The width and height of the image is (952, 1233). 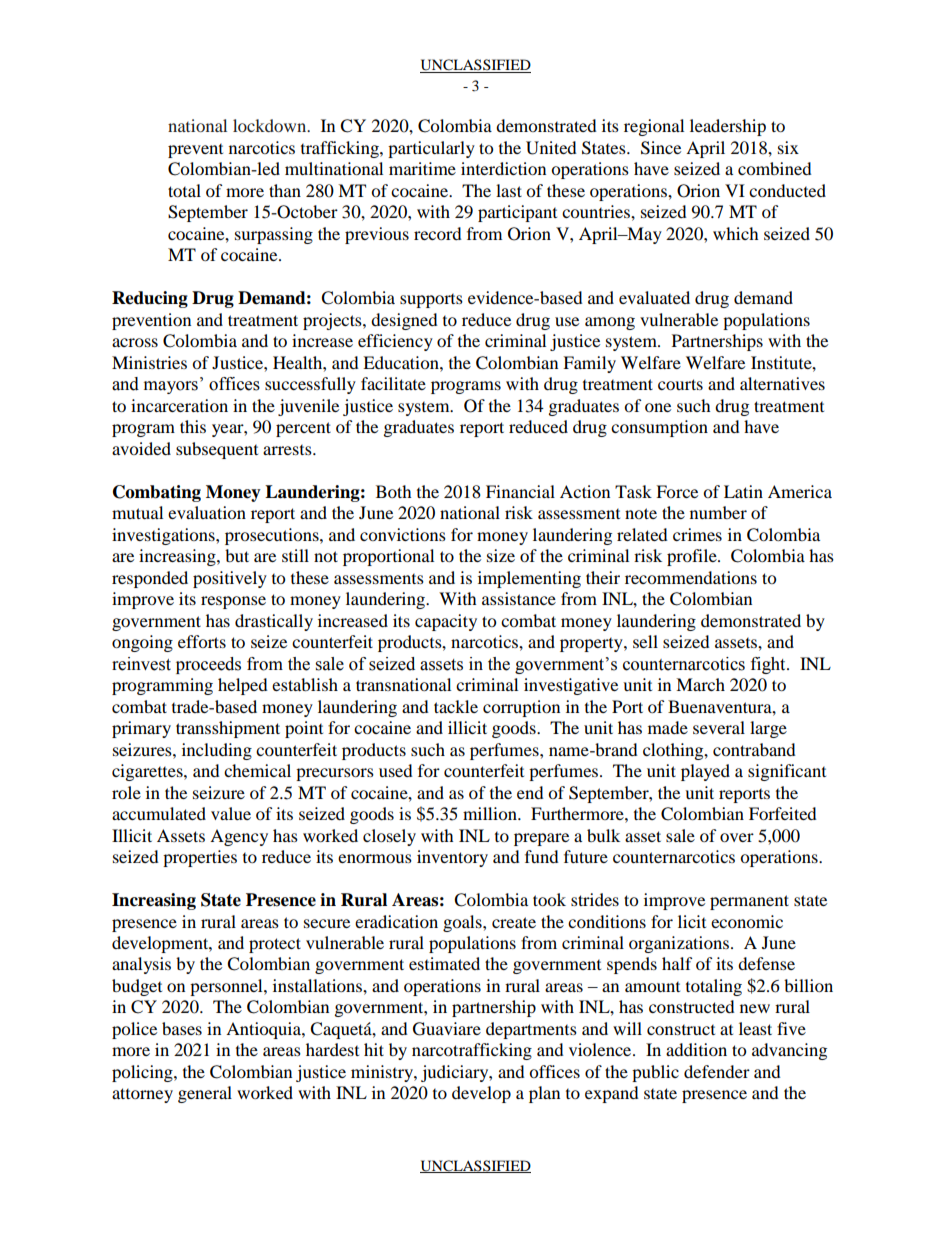 I want to click on courts, so click(x=680, y=384).
